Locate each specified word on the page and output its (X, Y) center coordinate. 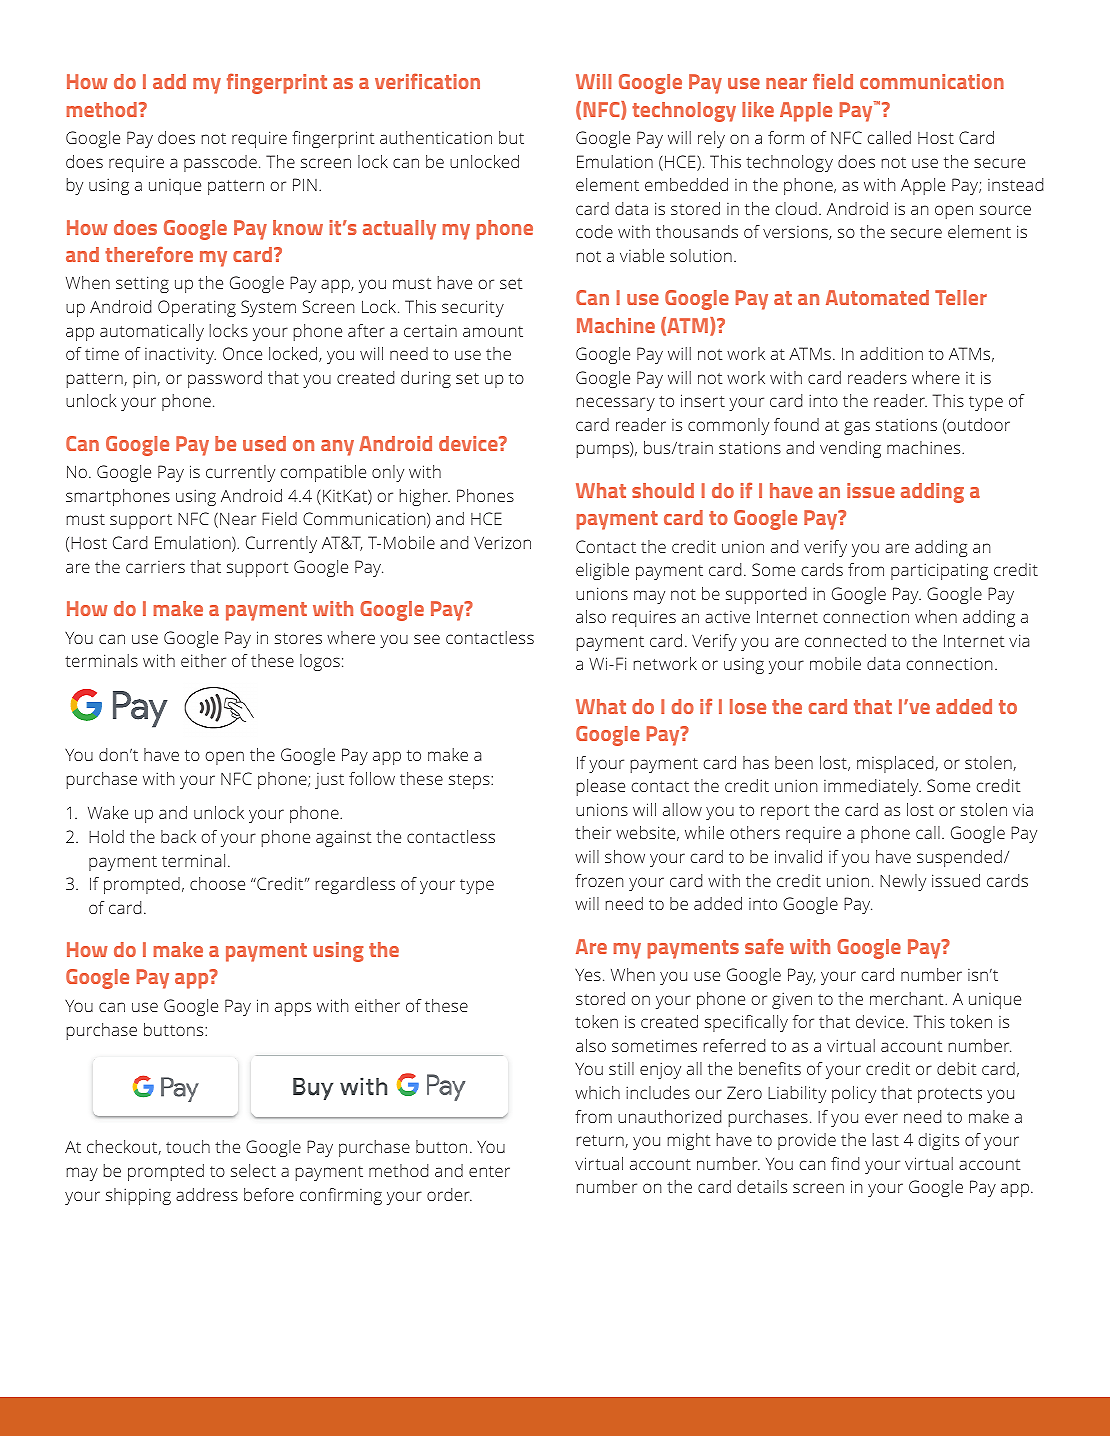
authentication (436, 137)
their (593, 832)
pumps (603, 451)
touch (188, 1146)
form (786, 137)
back (178, 836)
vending (850, 449)
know (298, 227)
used (264, 443)
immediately (872, 787)
